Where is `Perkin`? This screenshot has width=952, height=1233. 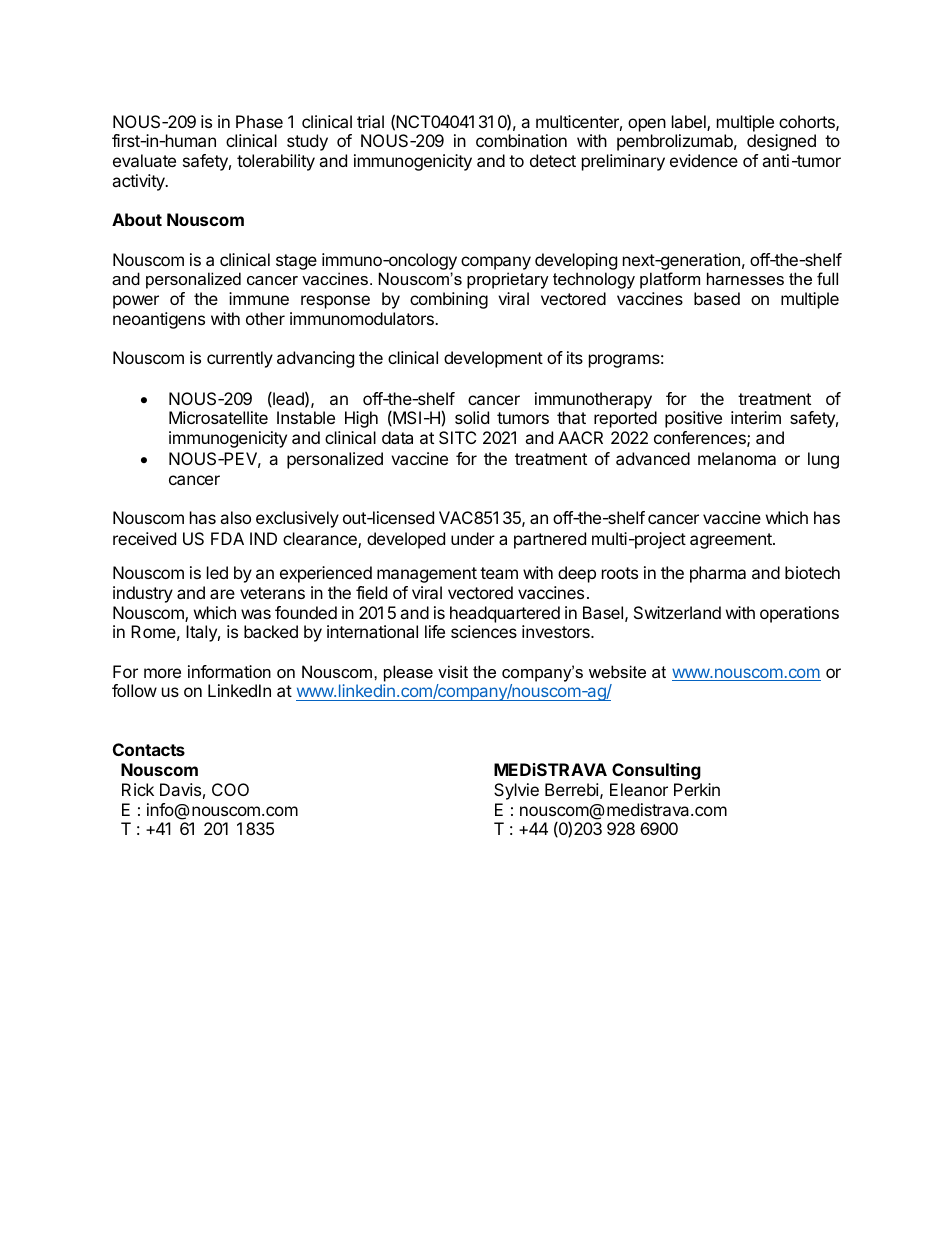
Perkin is located at coordinates (697, 789).
